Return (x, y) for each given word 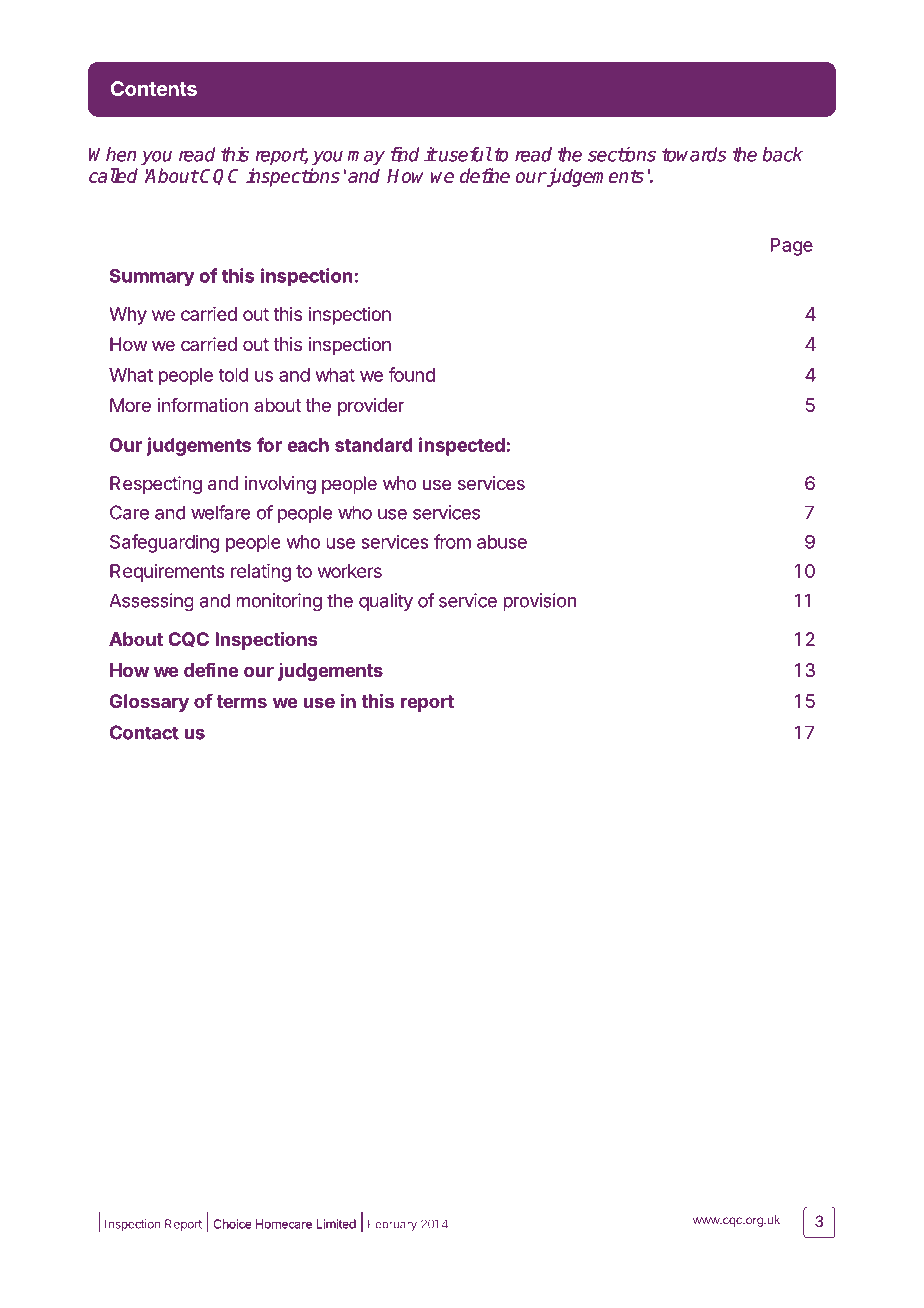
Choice (233, 1224)
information (203, 405)
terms (241, 701)
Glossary (149, 703)
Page (792, 247)
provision (539, 602)
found (411, 374)
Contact (144, 732)
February (392, 1225)
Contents (154, 88)
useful (464, 154)
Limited (336, 1224)
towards (694, 154)
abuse (502, 542)
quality (386, 602)
